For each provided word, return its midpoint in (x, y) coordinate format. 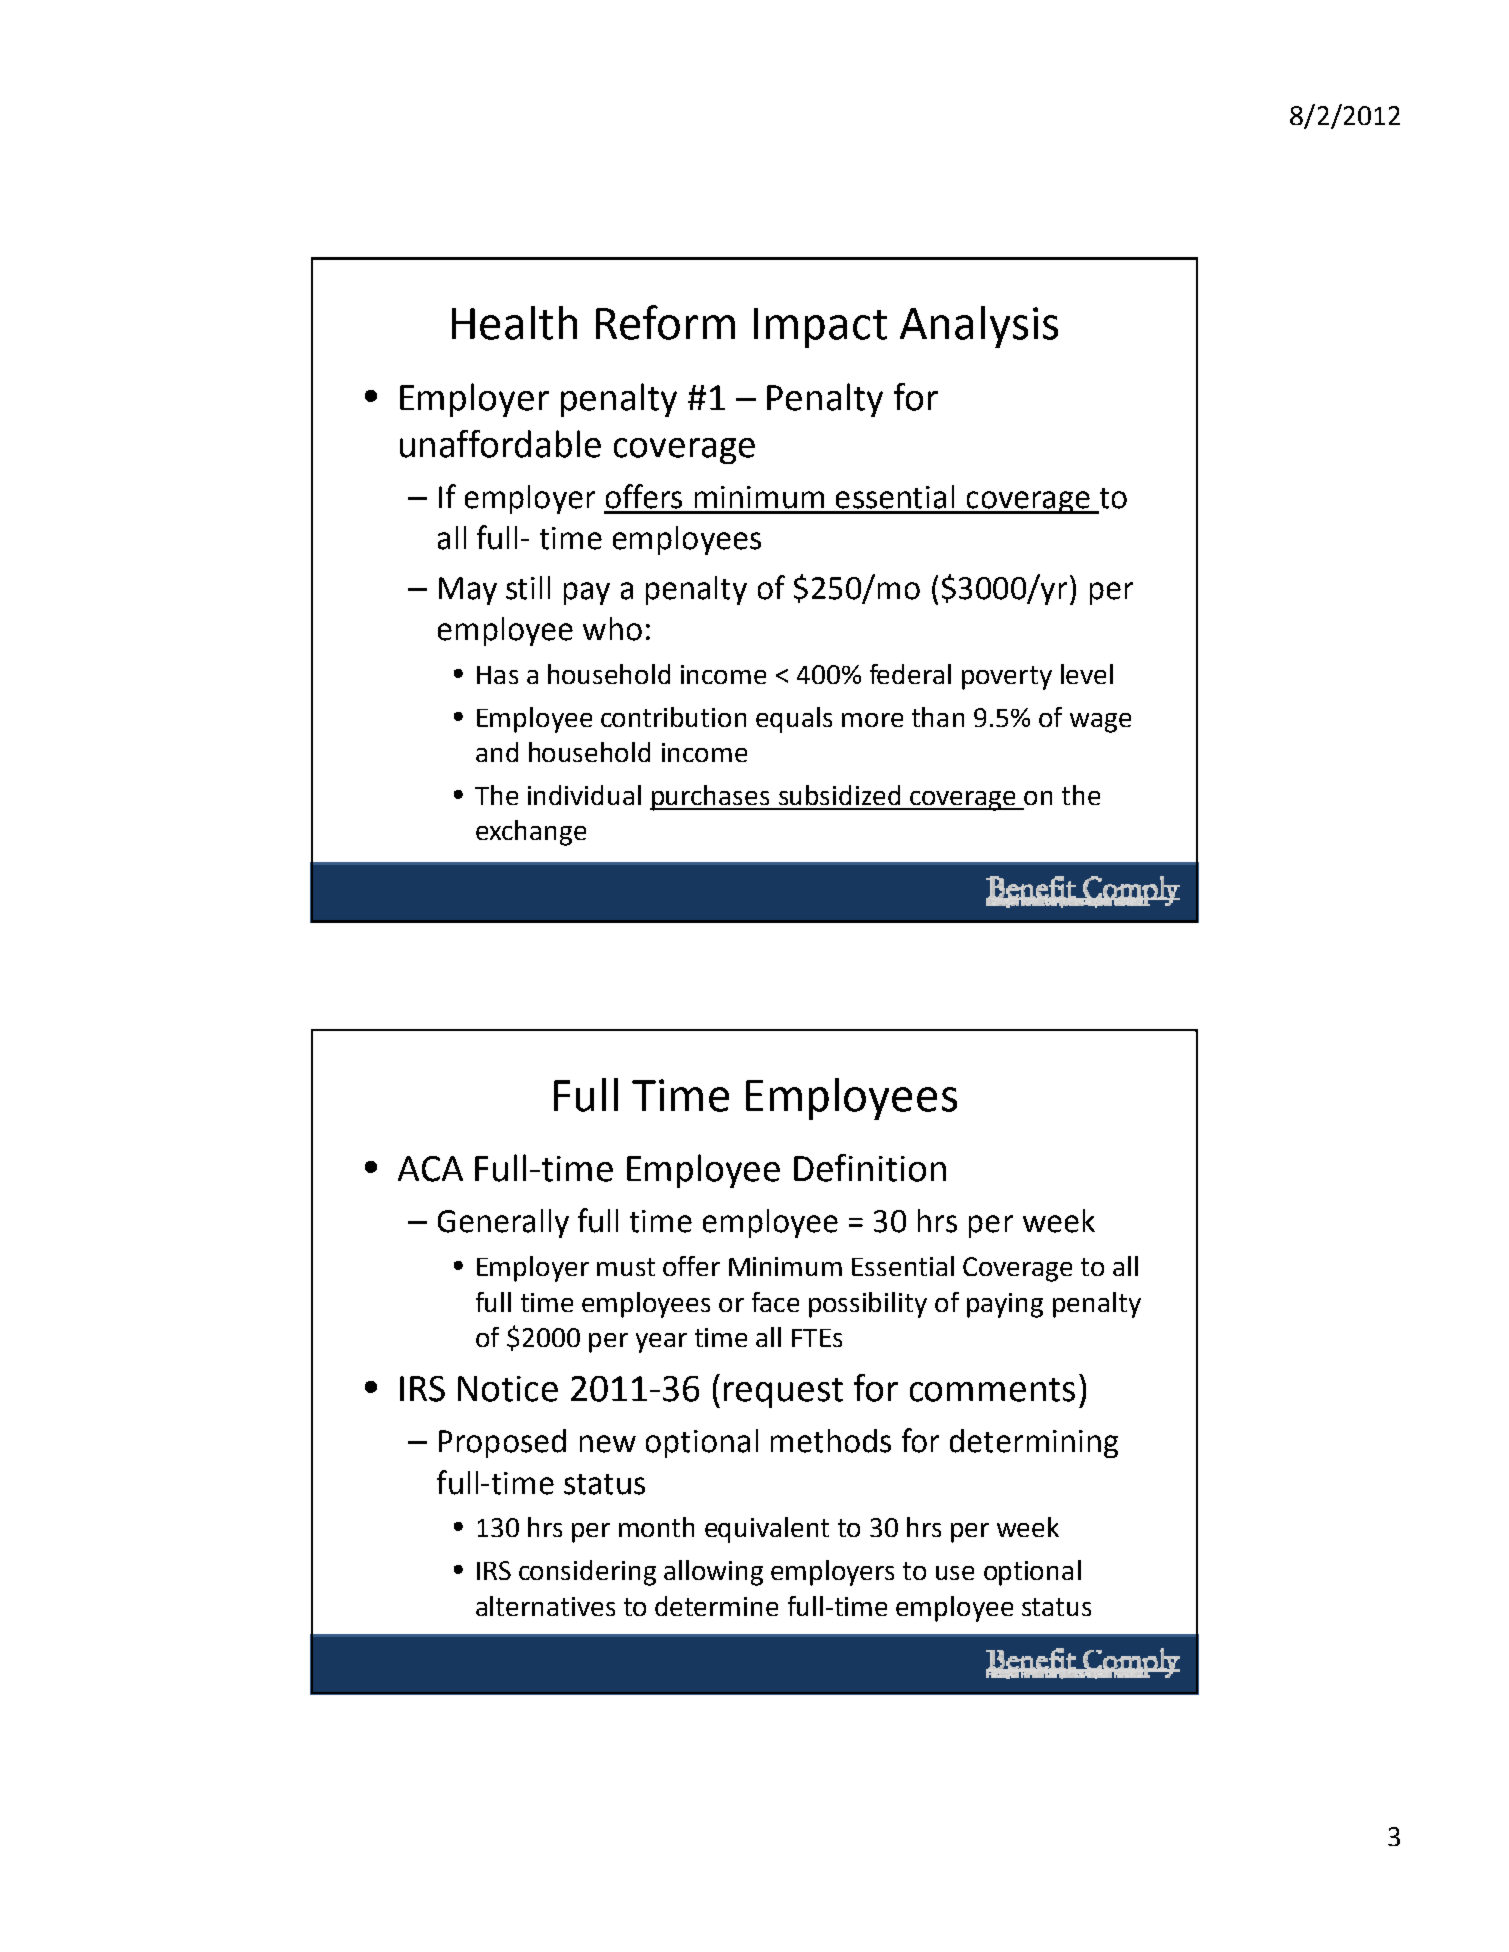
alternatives (545, 1606)
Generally (503, 1223)
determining (1034, 1443)
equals (794, 720)
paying (1005, 1305)
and (497, 752)
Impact (820, 328)
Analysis (979, 327)
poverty (1007, 678)
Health (514, 323)
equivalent (767, 1530)
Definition (870, 1168)
